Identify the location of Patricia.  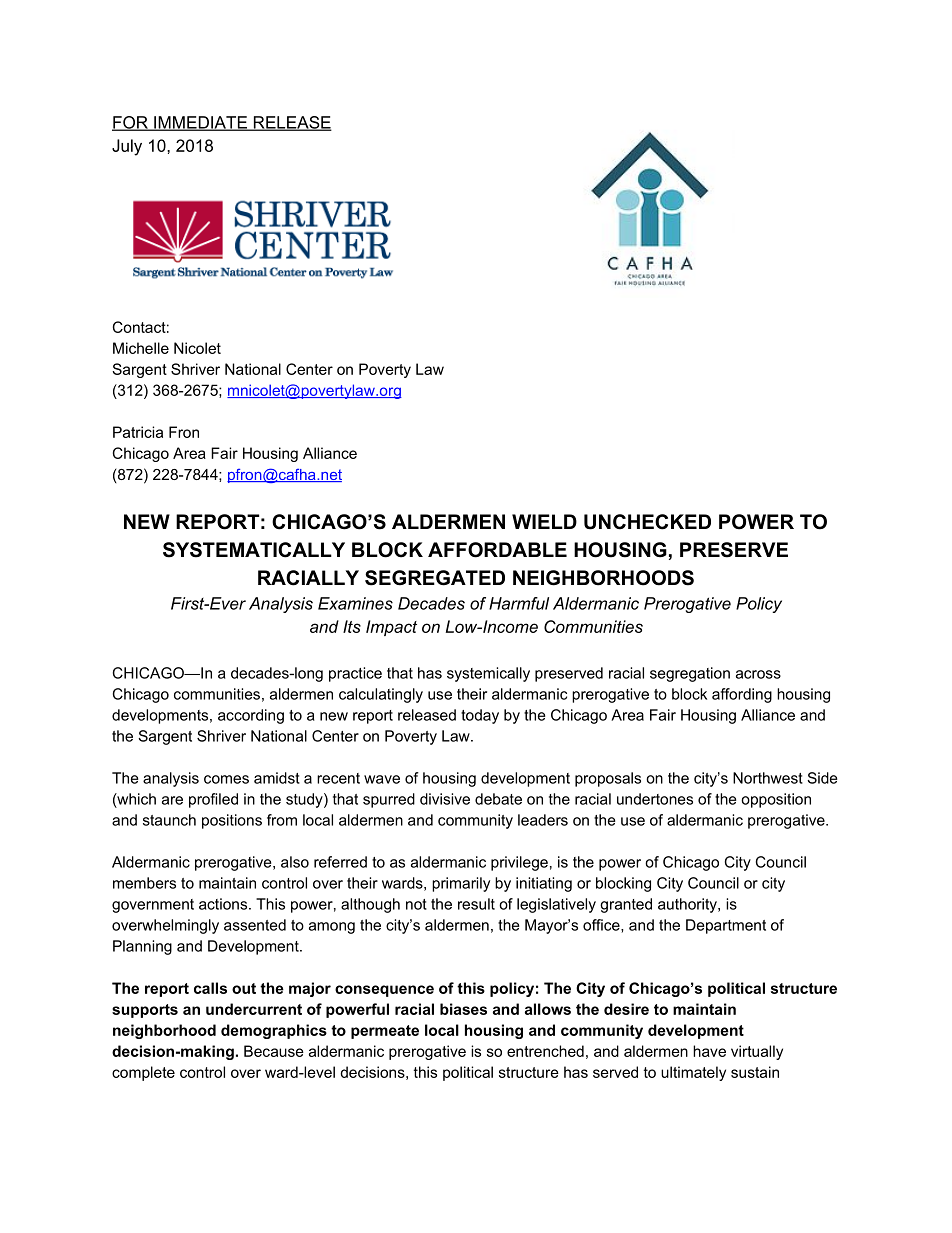
(138, 432).
